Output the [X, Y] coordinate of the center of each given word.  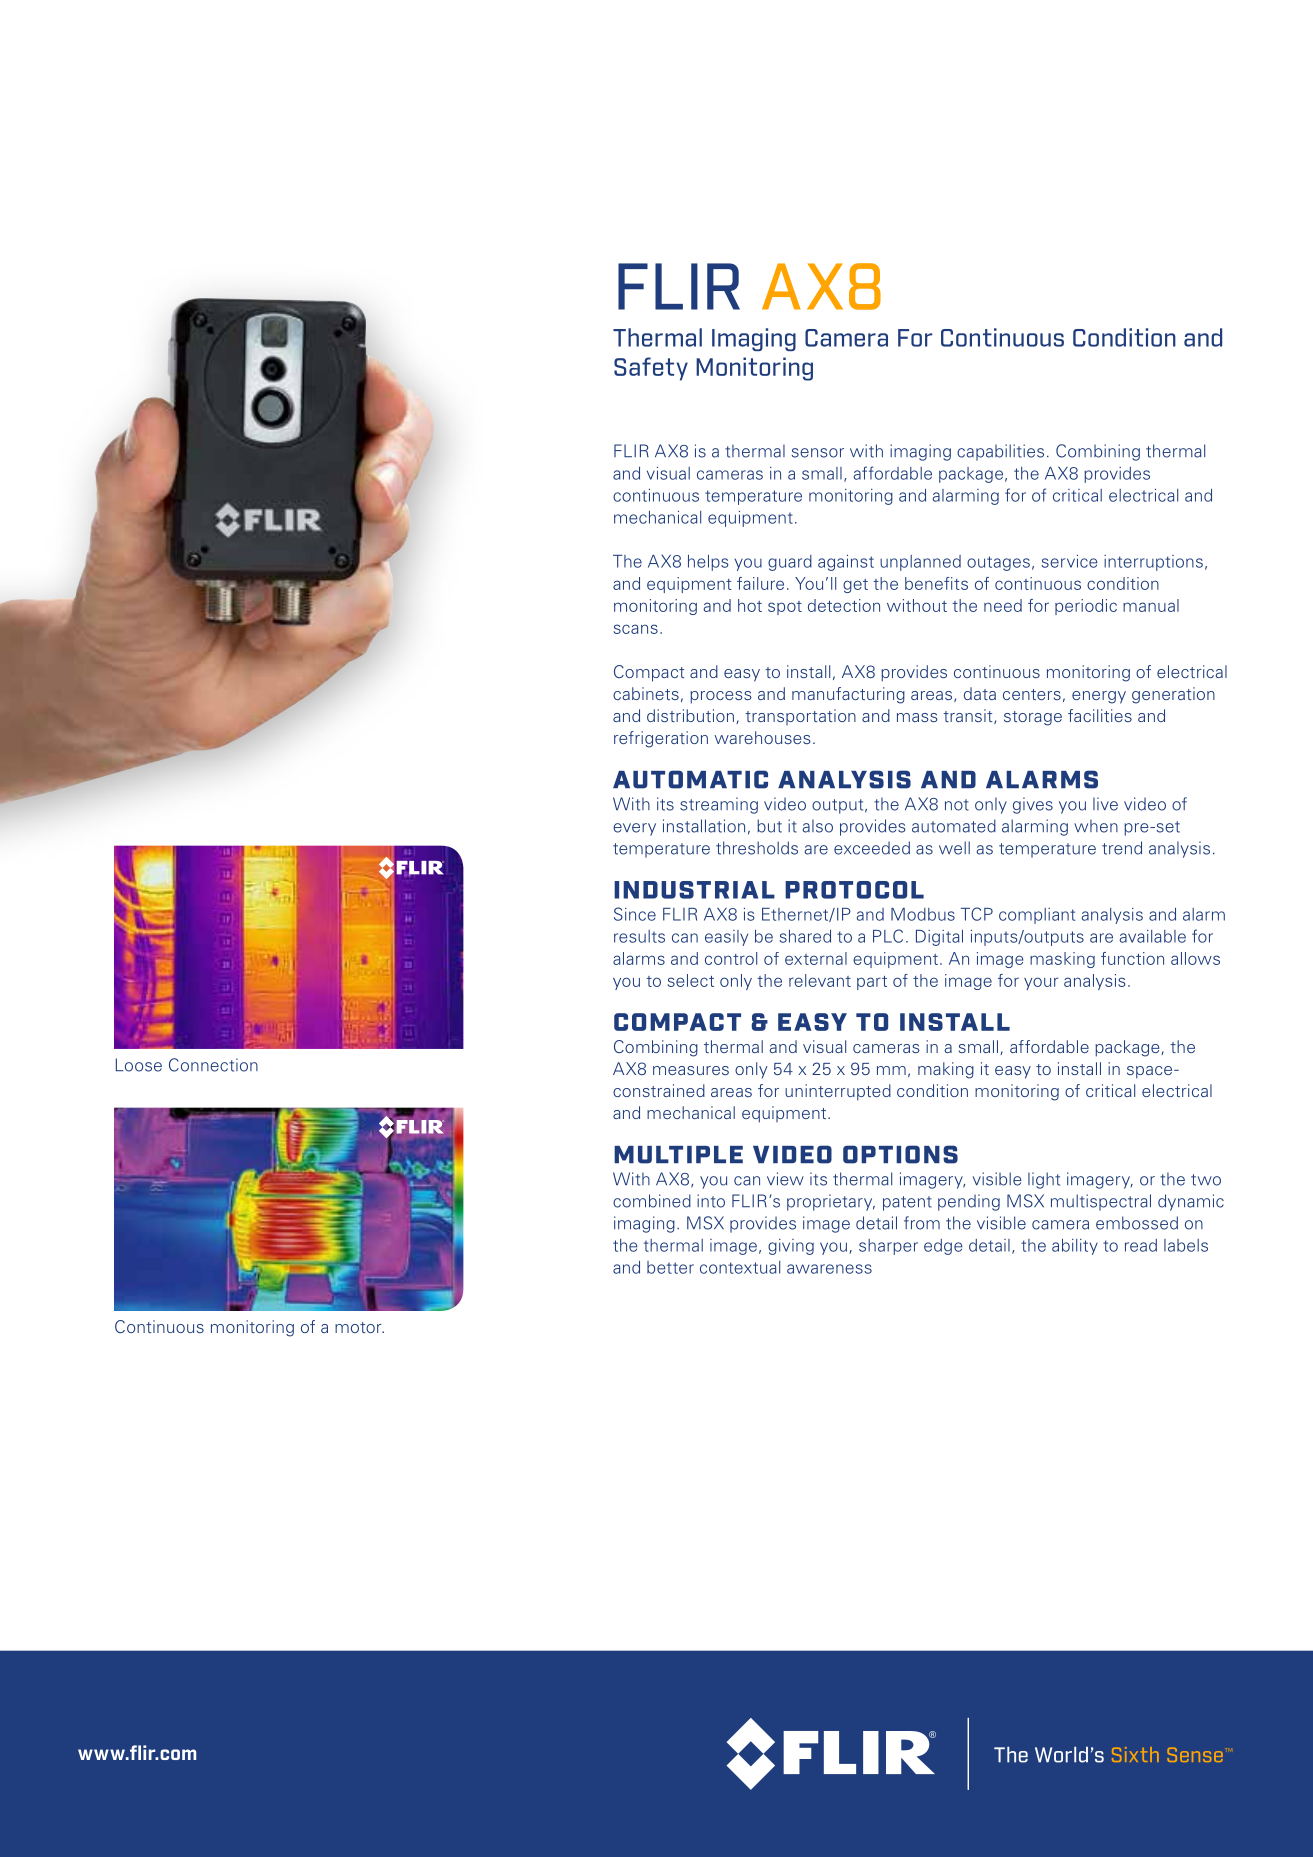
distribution [690, 715]
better [670, 1267]
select [691, 980]
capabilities [1000, 452]
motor [359, 1327]
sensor [817, 453]
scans [636, 629]
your [1041, 983]
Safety [651, 369]
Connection [213, 1065]
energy [1099, 697]
